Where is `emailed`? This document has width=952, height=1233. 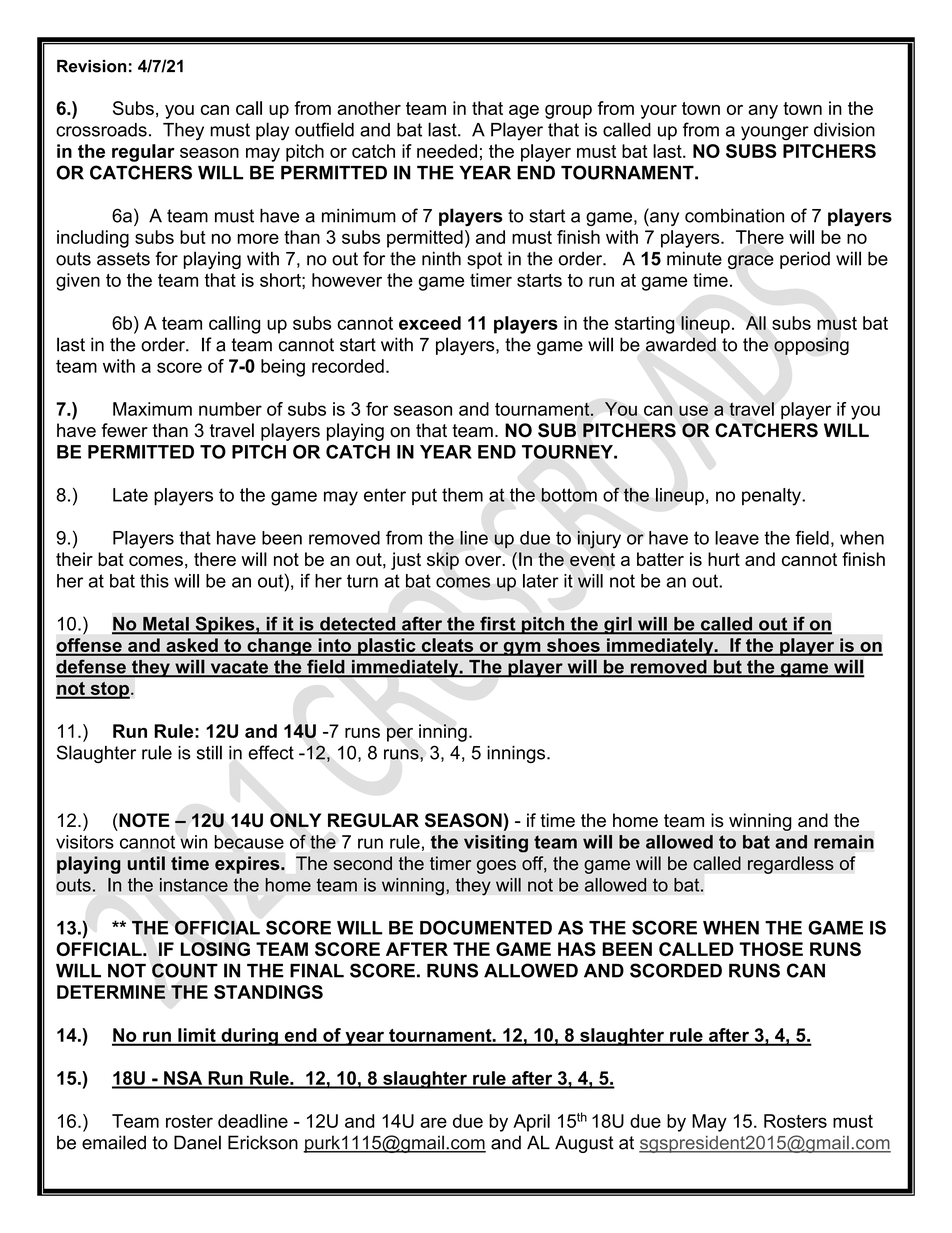
emailed is located at coordinates (114, 1142).
